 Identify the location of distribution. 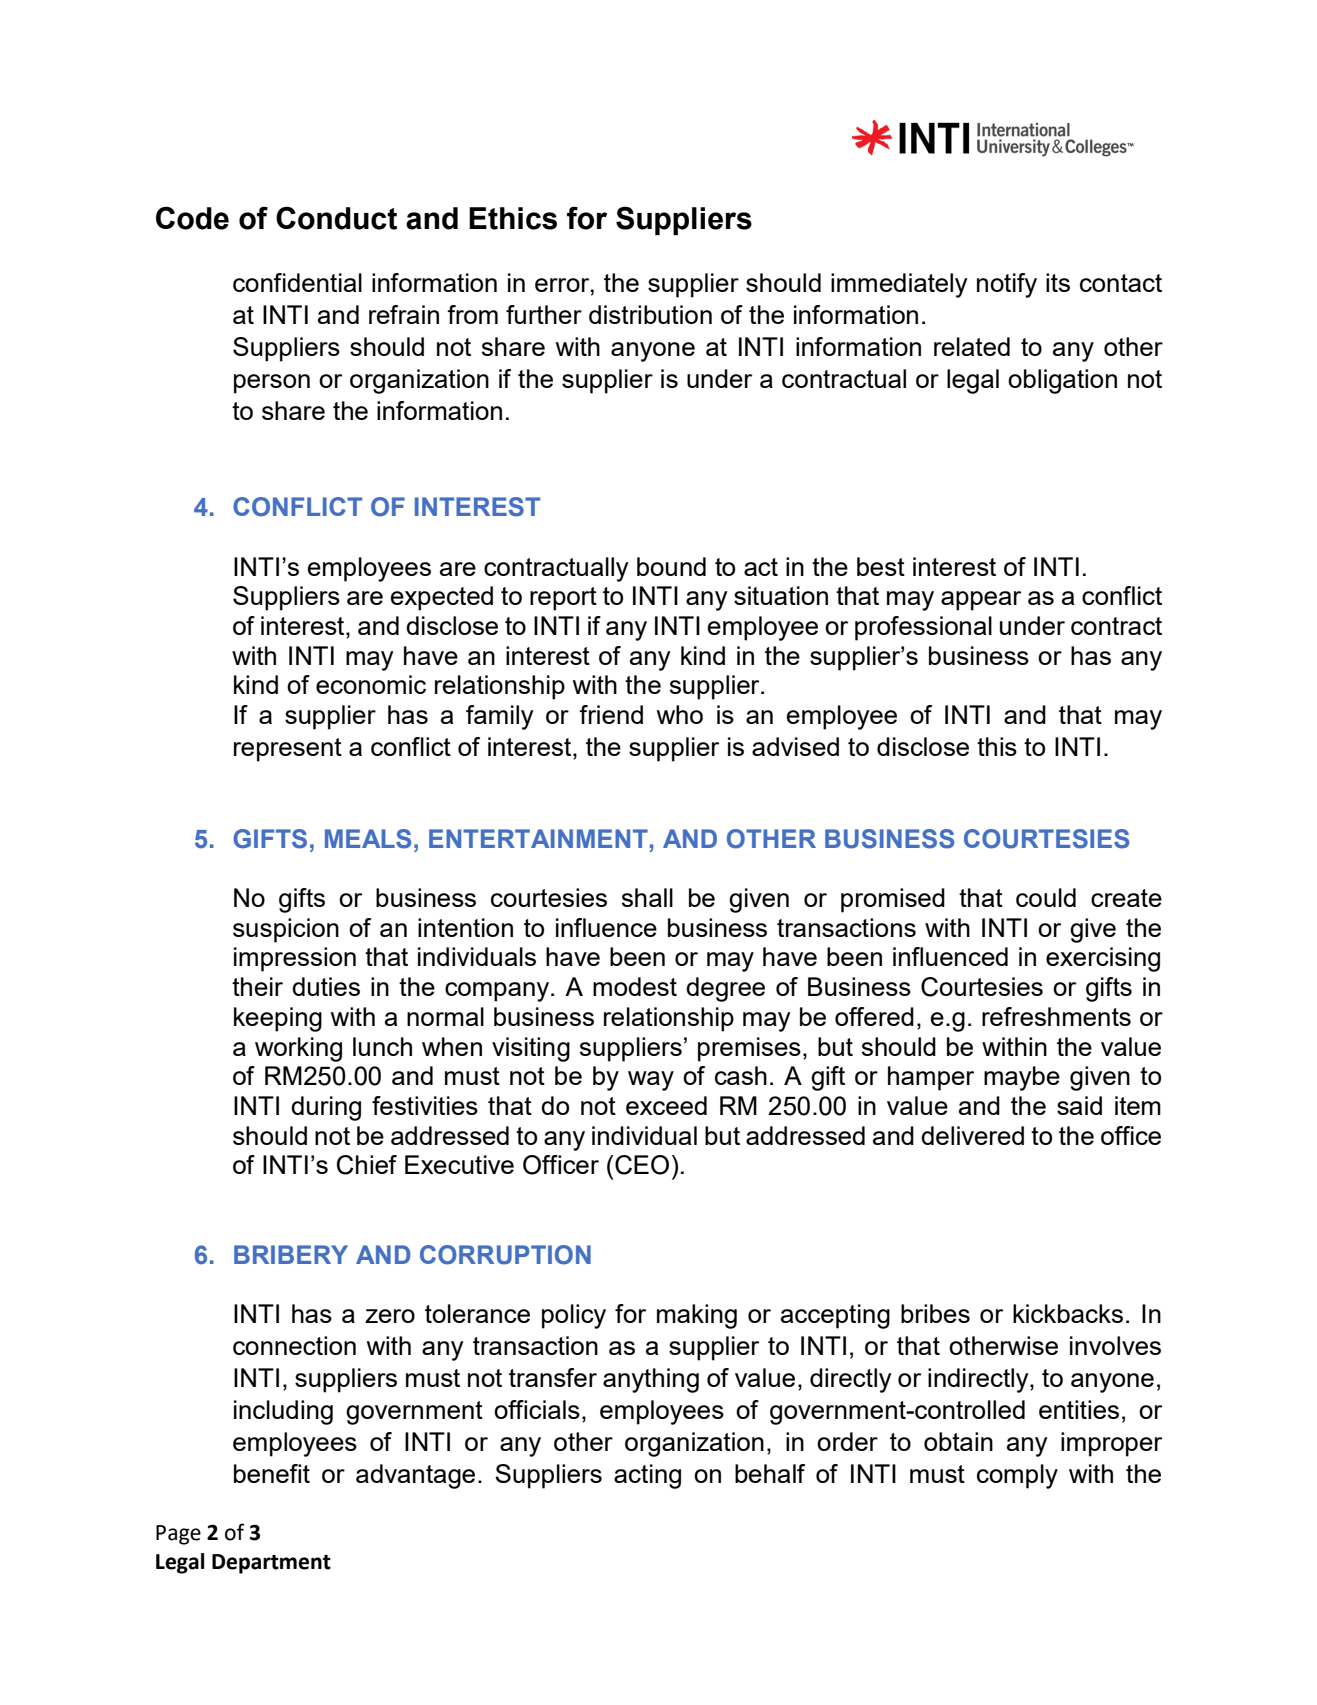
(650, 314).
